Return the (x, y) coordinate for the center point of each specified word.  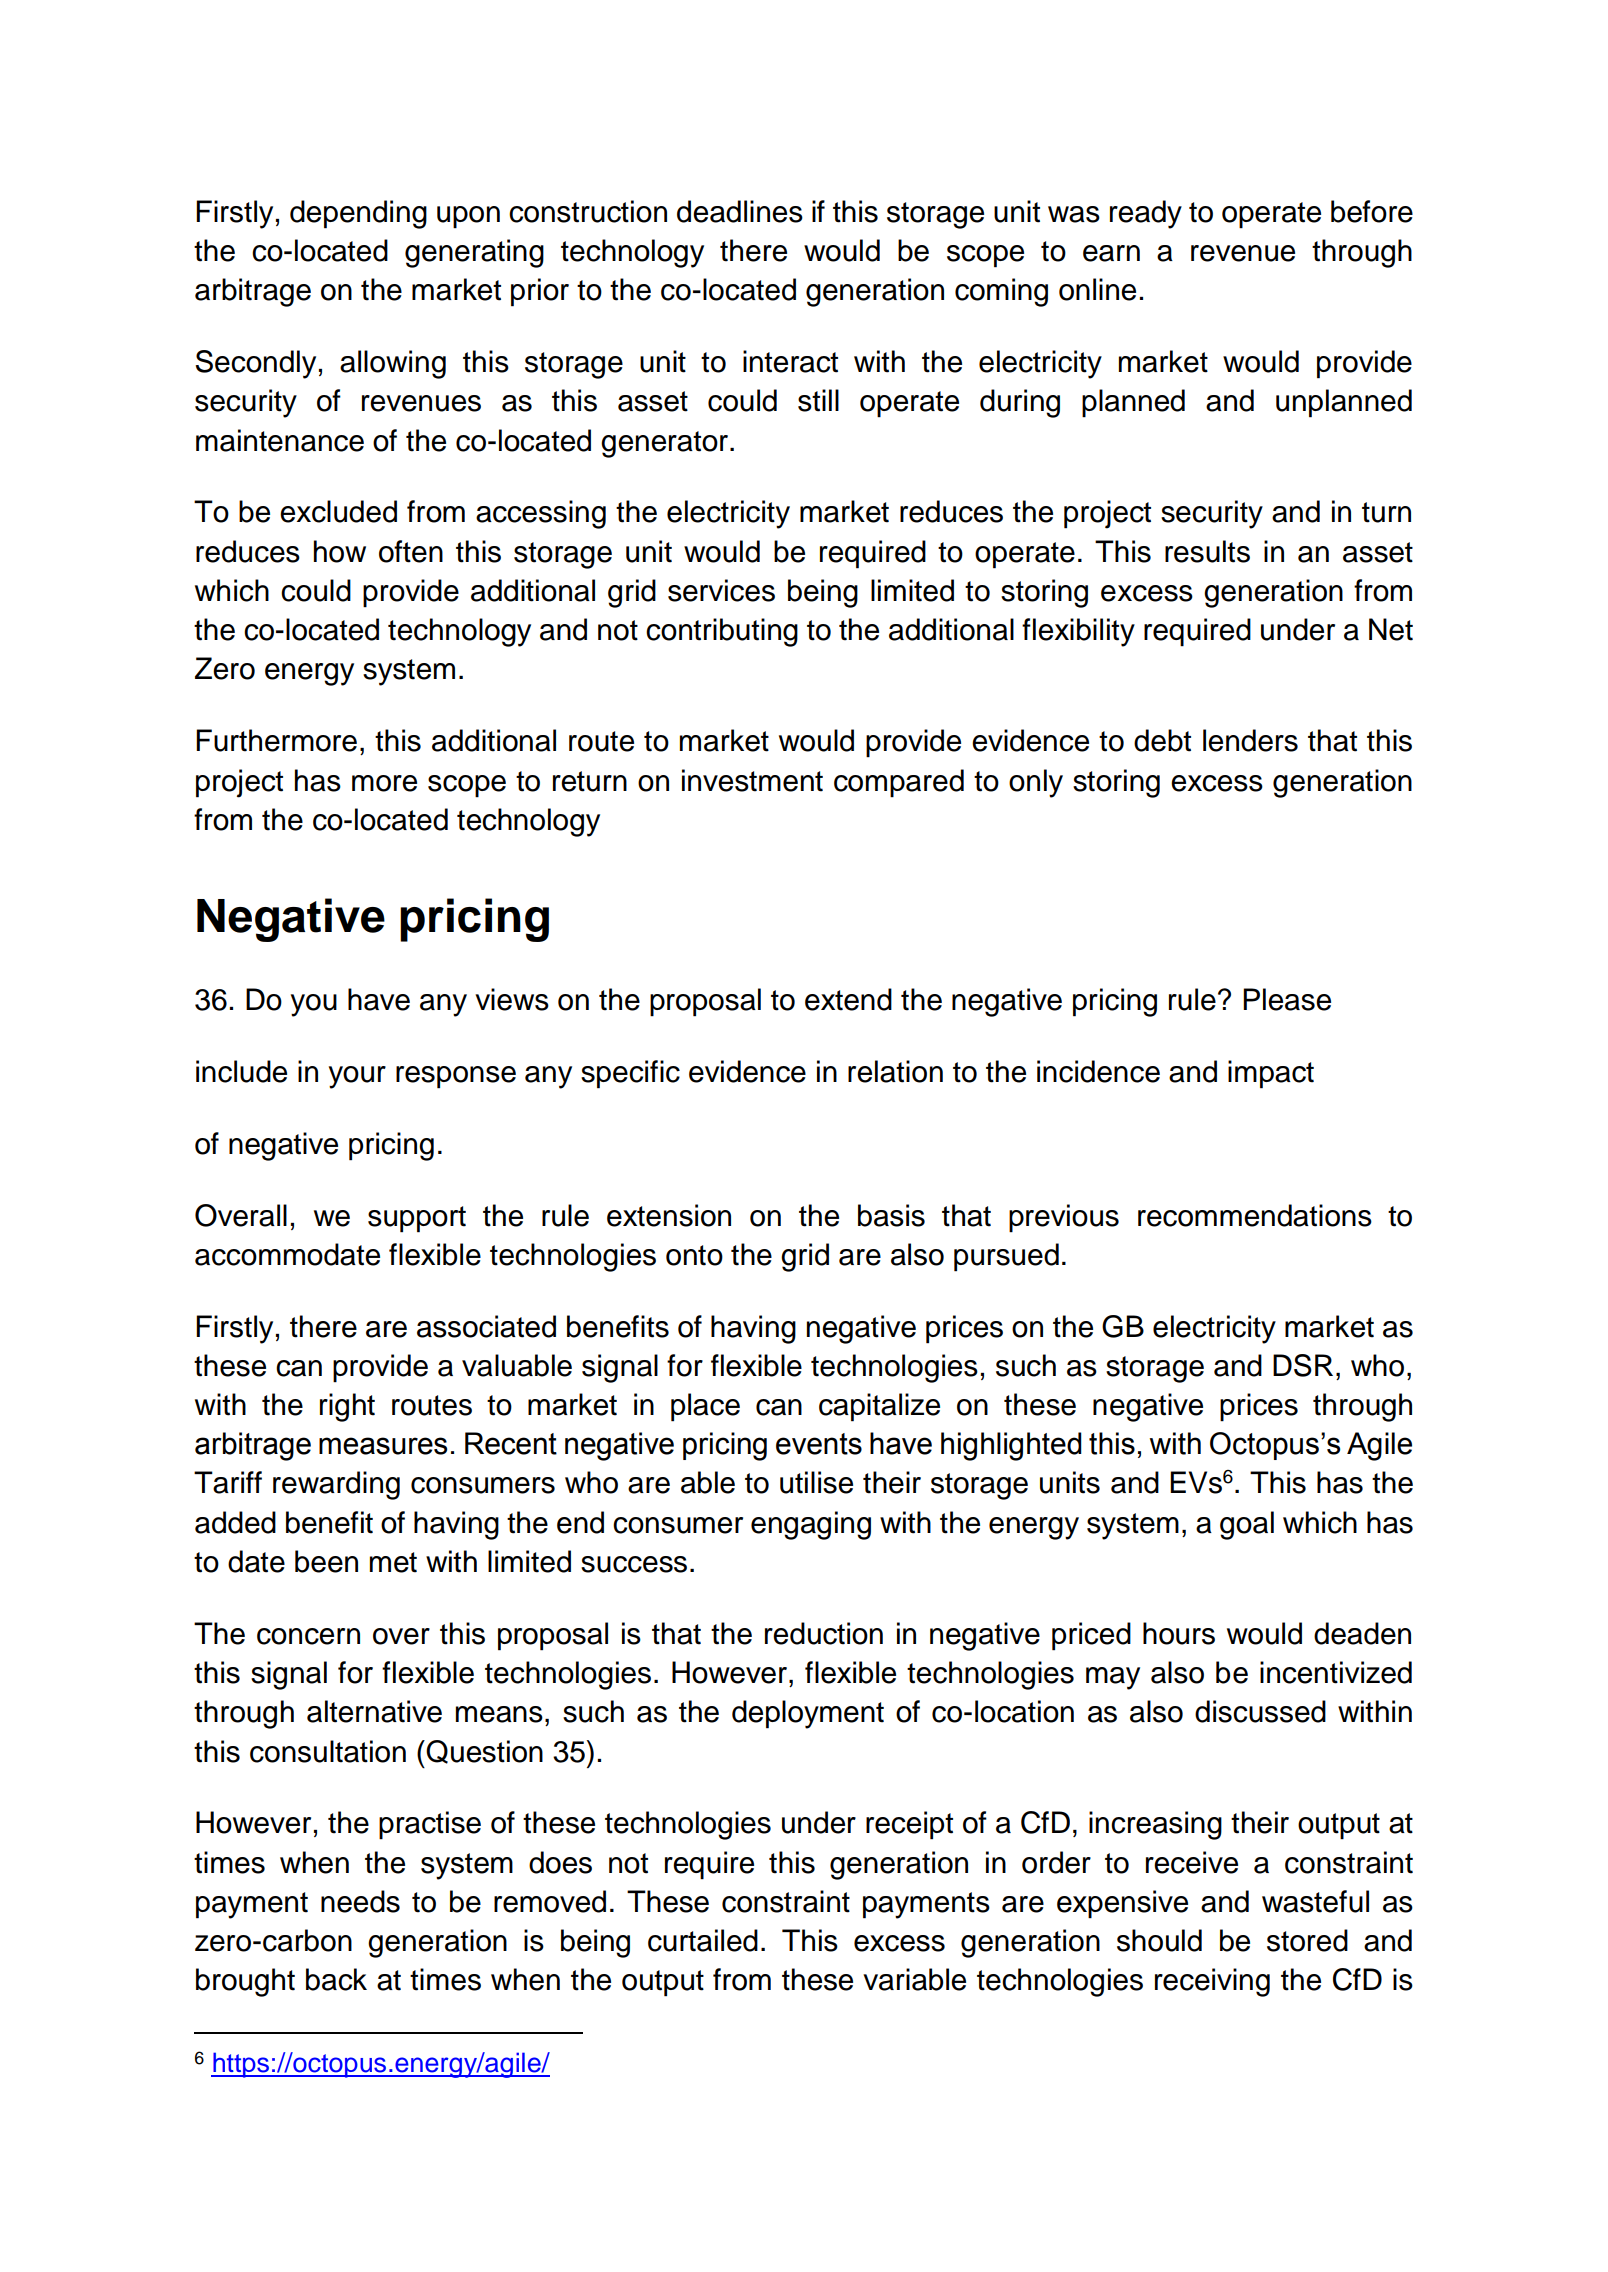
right (347, 1407)
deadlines (740, 211)
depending (358, 214)
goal (1247, 1525)
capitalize (879, 1407)
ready (1146, 214)
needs (360, 1901)
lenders (1250, 740)
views (512, 999)
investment (752, 780)
